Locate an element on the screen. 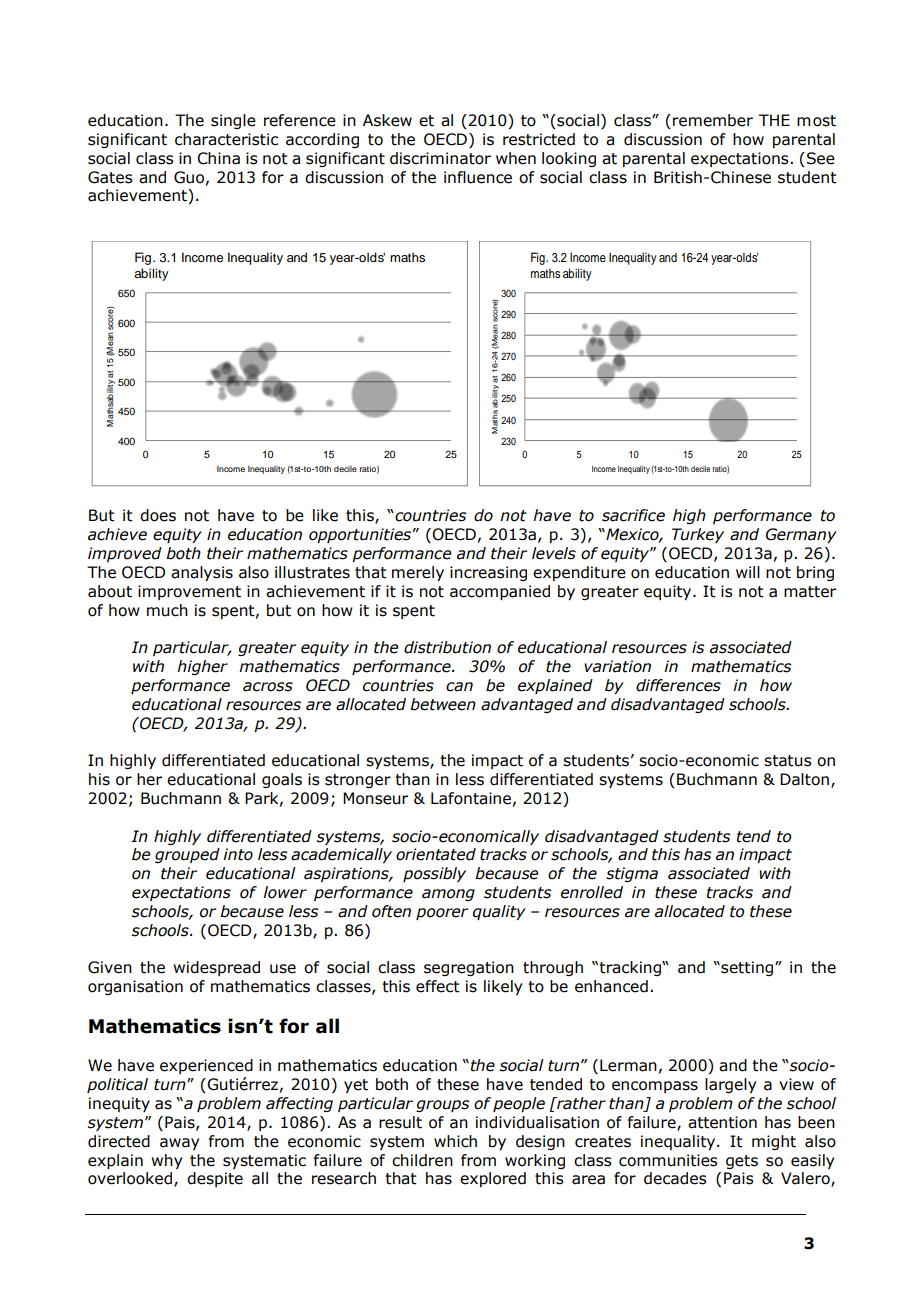 Image resolution: width=924 pixels, height=1308 pixels. differences is located at coordinates (678, 685).
